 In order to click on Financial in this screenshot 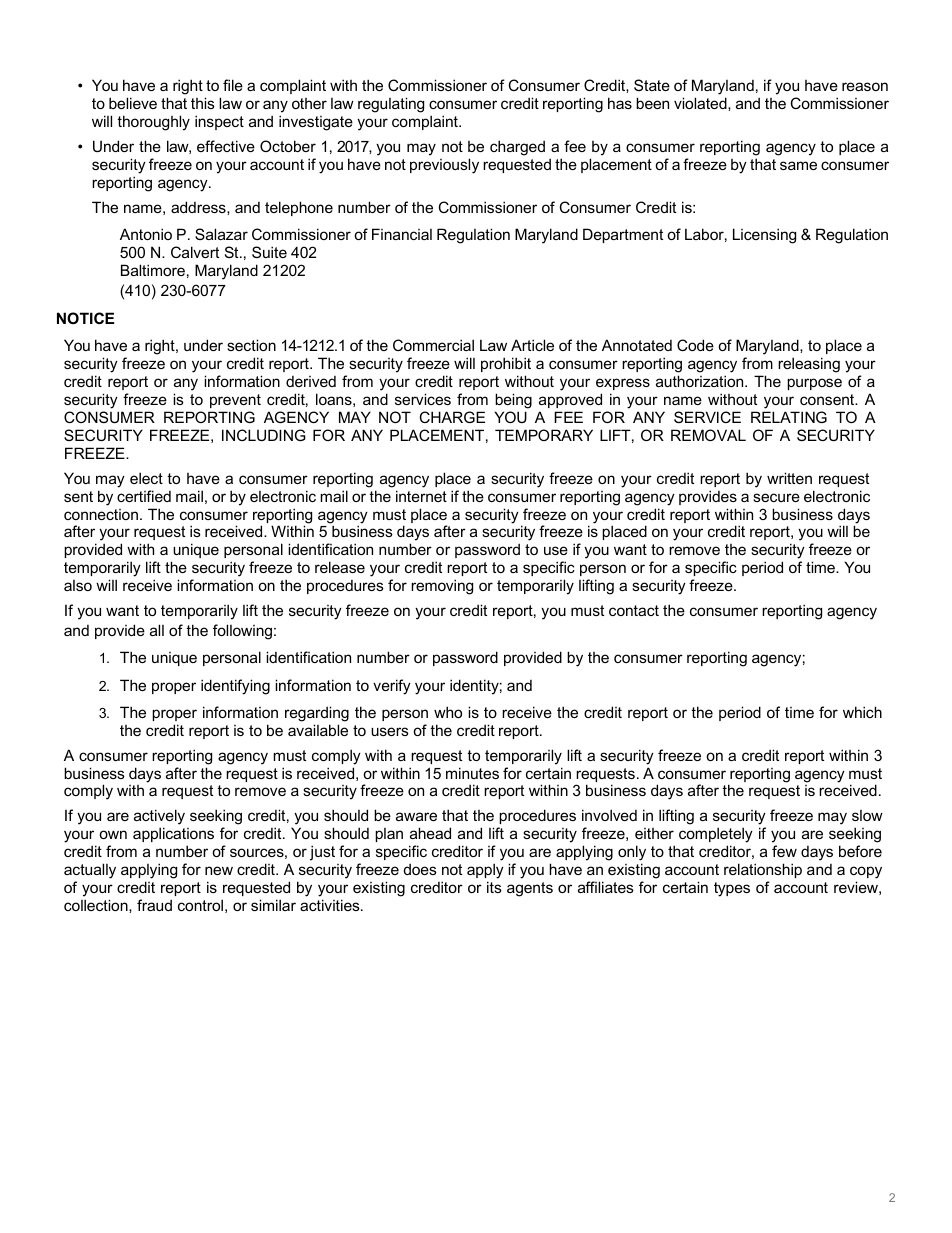, I will do `click(402, 234)`.
